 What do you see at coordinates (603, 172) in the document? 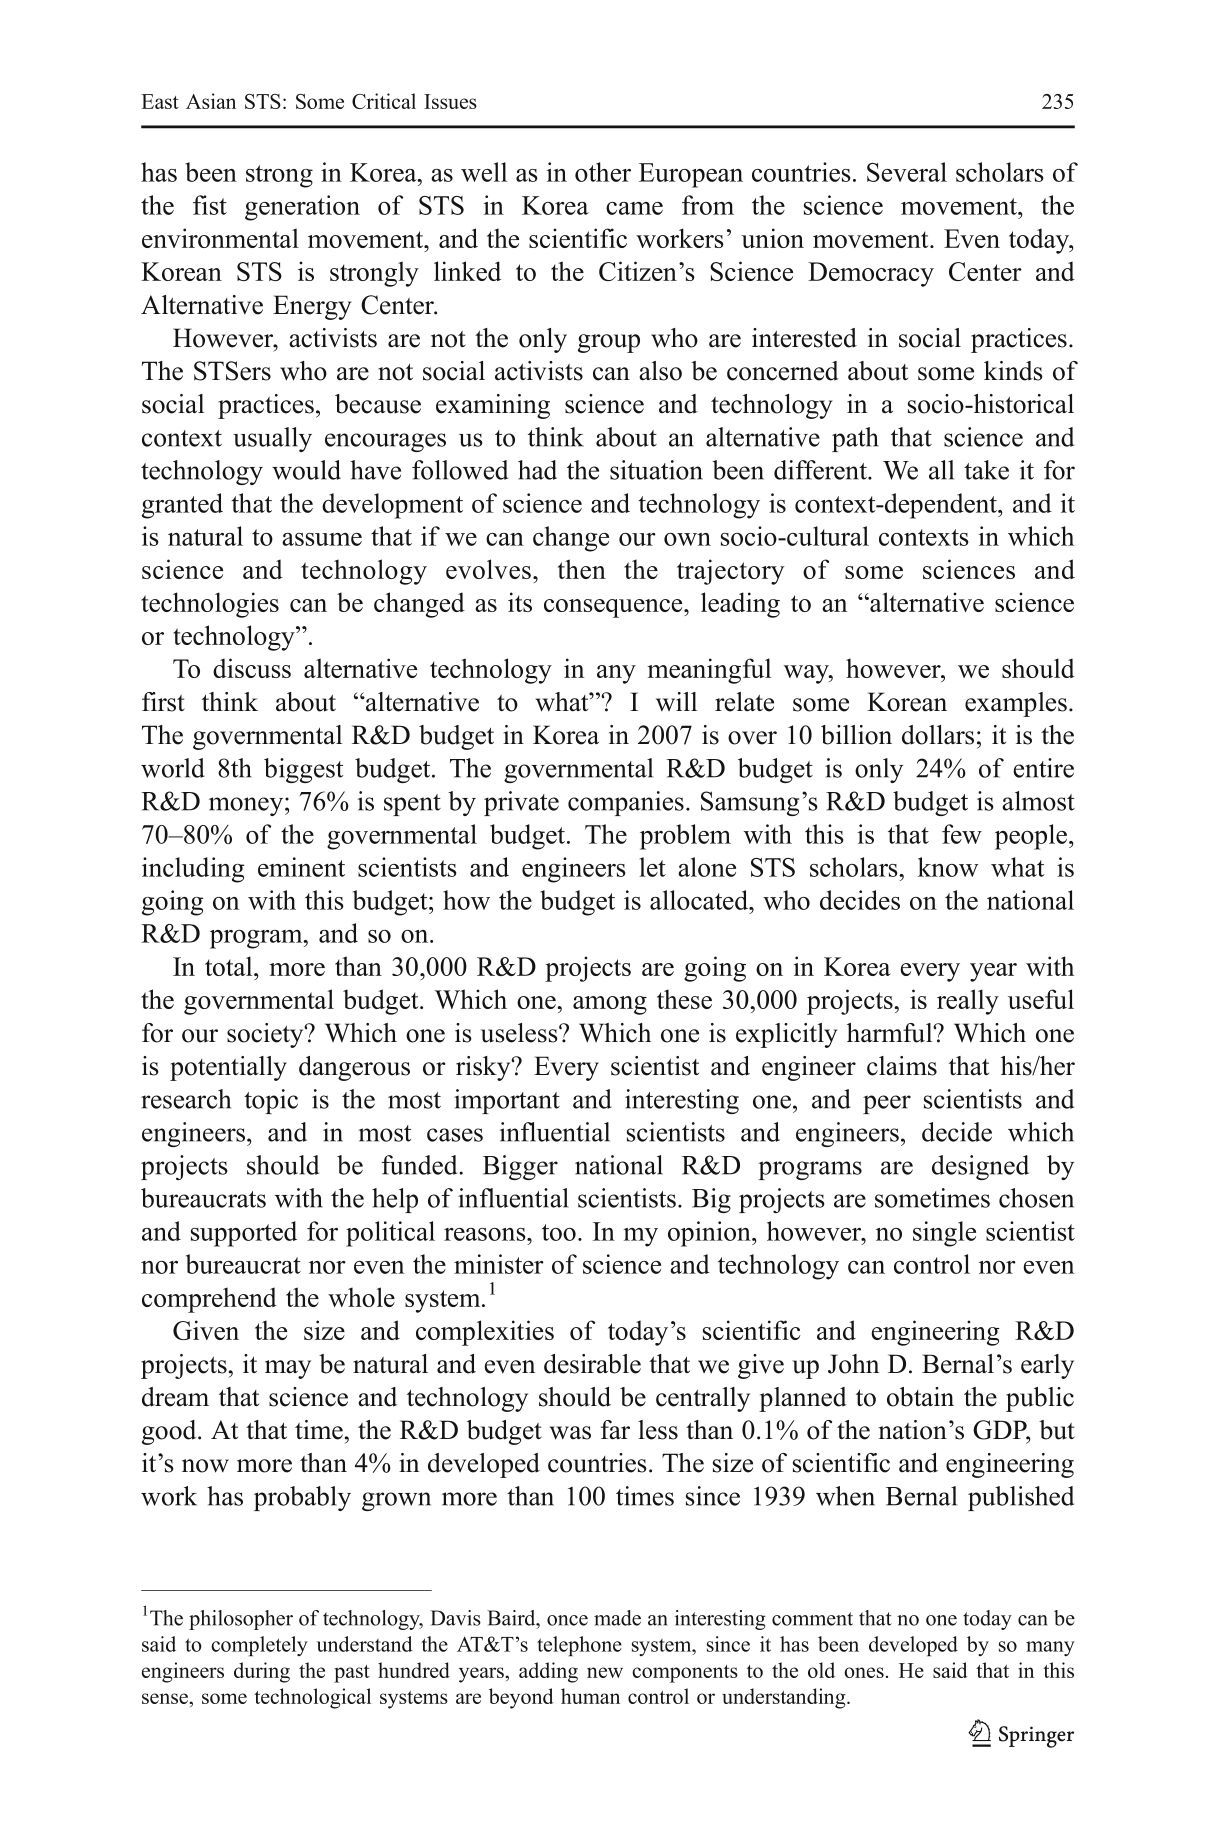
I see `other` at bounding box center [603, 172].
